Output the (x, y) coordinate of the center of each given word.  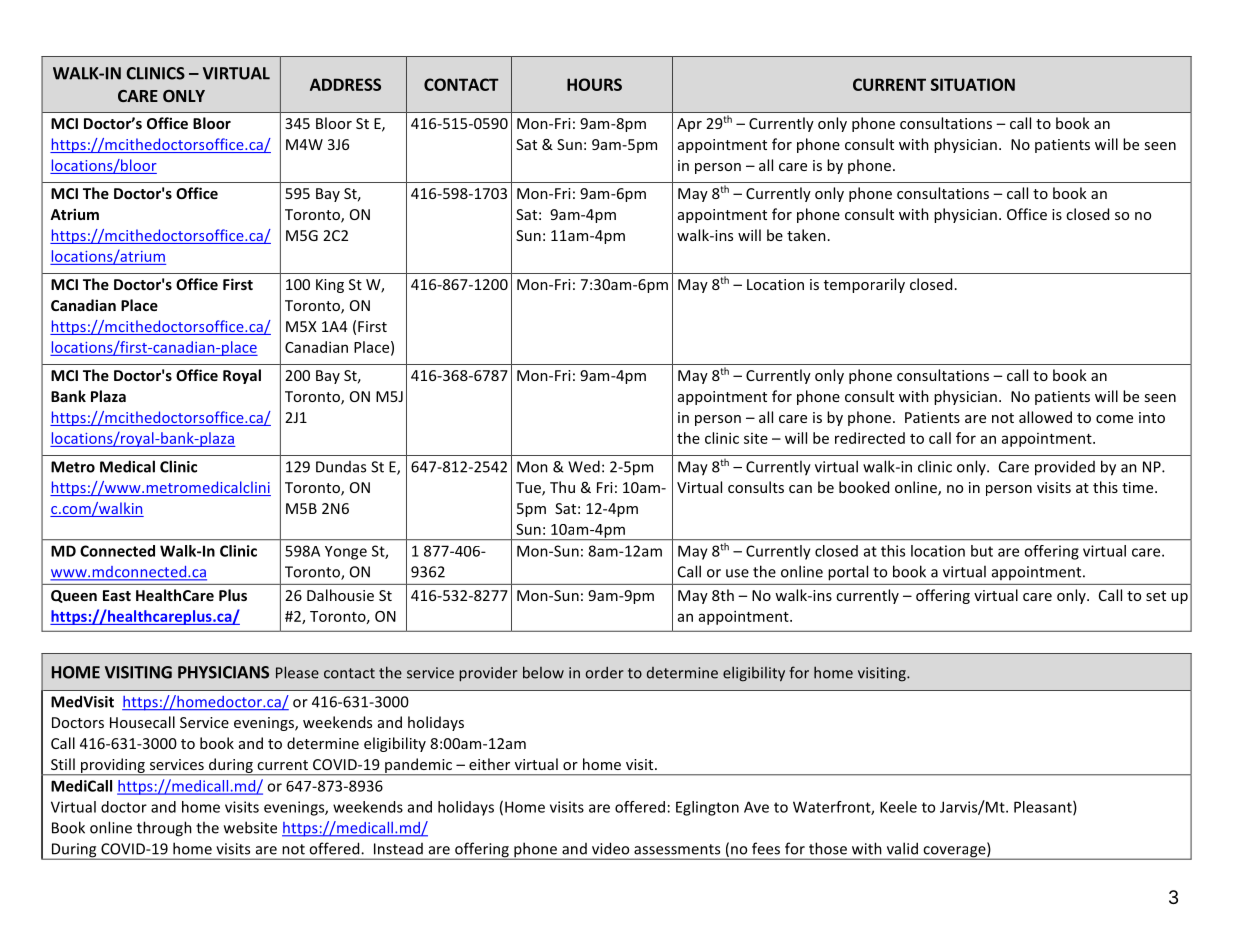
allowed (1045, 417)
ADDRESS (345, 84)
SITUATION (973, 84)
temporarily (864, 285)
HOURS (594, 84)
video (610, 848)
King (330, 286)
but (982, 551)
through (164, 829)
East (117, 595)
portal (848, 572)
